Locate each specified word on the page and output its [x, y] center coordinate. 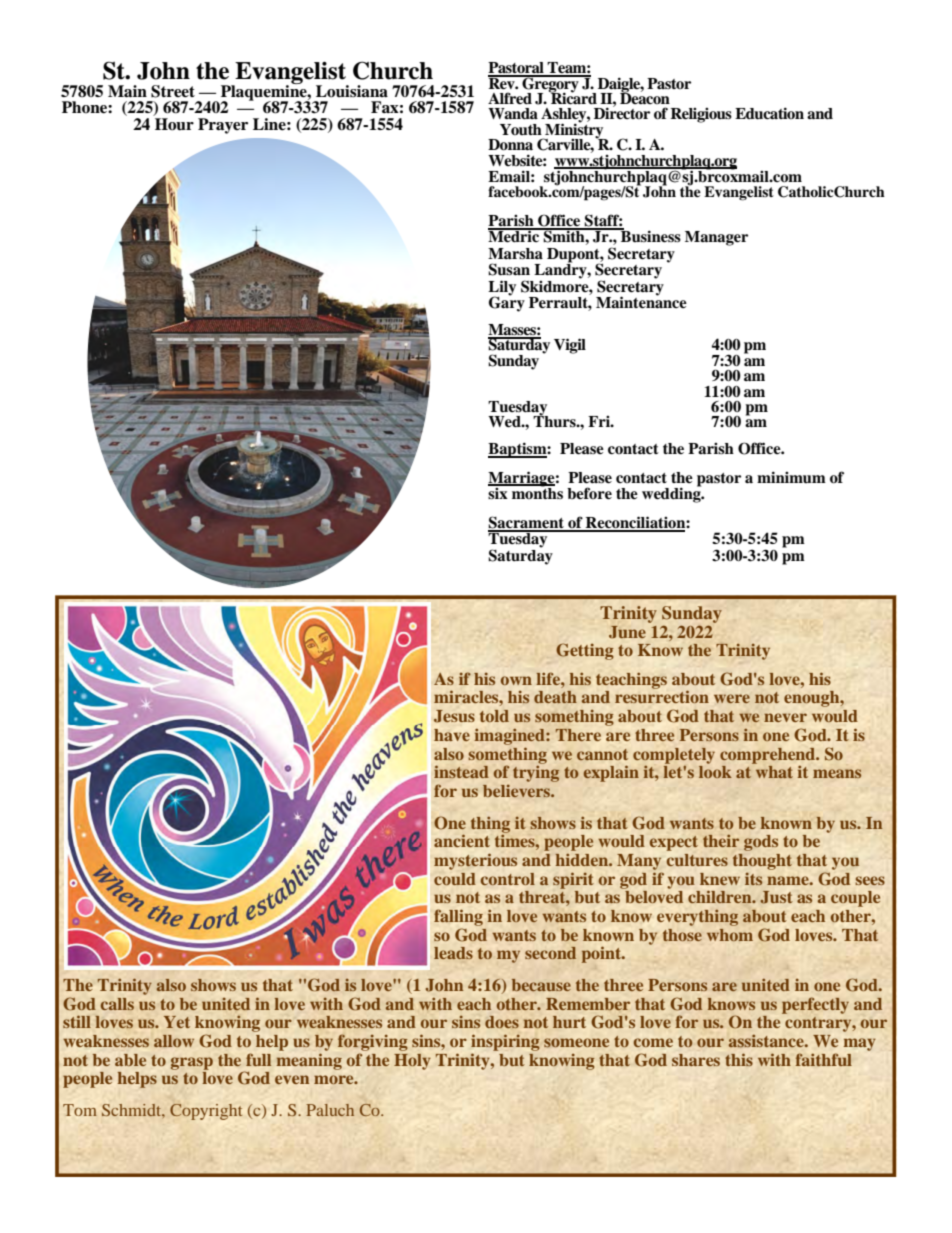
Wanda [513, 114]
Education [769, 113]
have [452, 735]
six [499, 492]
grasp [192, 1063]
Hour [174, 124]
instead [461, 771]
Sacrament [527, 523]
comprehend [768, 756]
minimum [791, 477]
